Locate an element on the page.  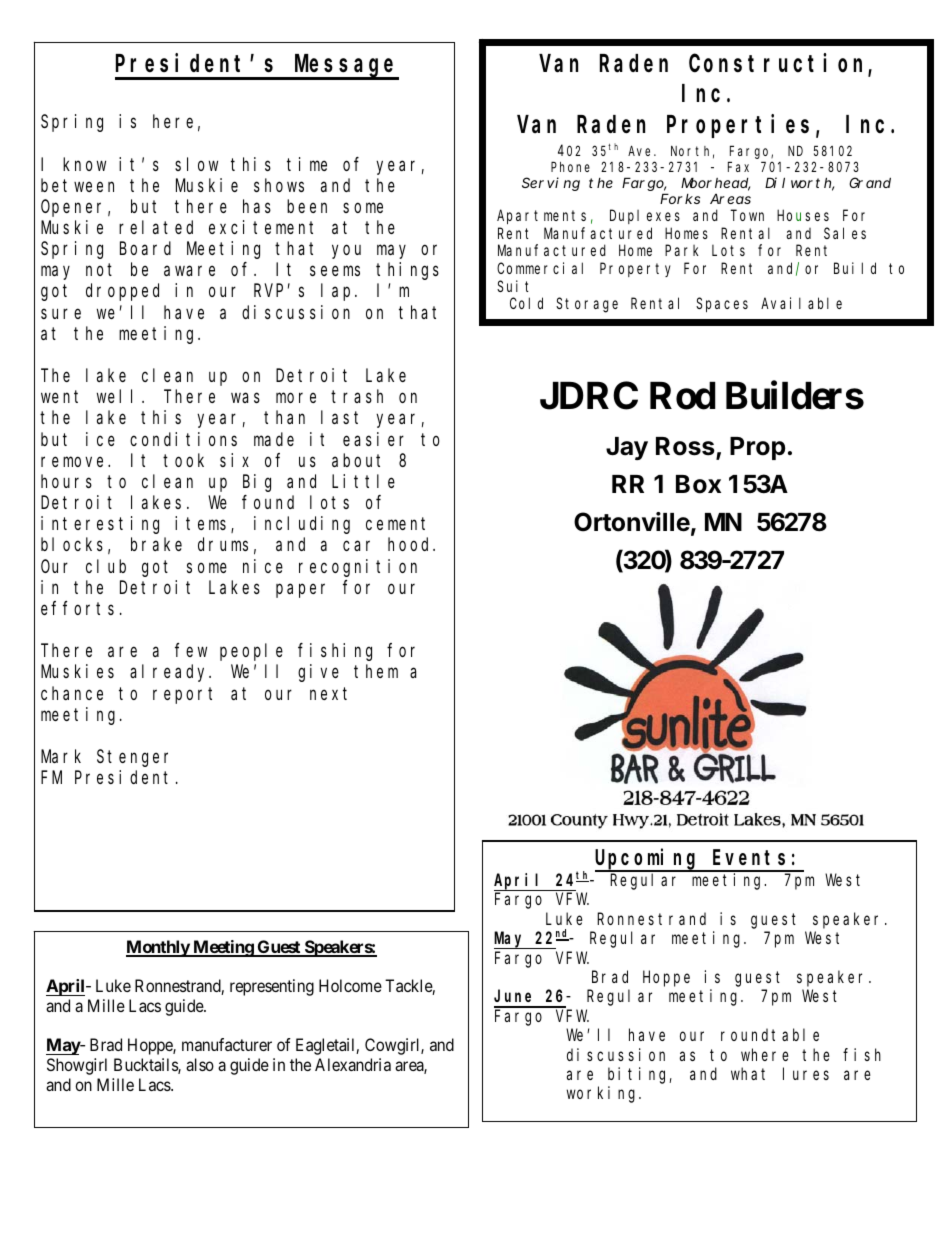
Duplexes is located at coordinates (645, 216).
